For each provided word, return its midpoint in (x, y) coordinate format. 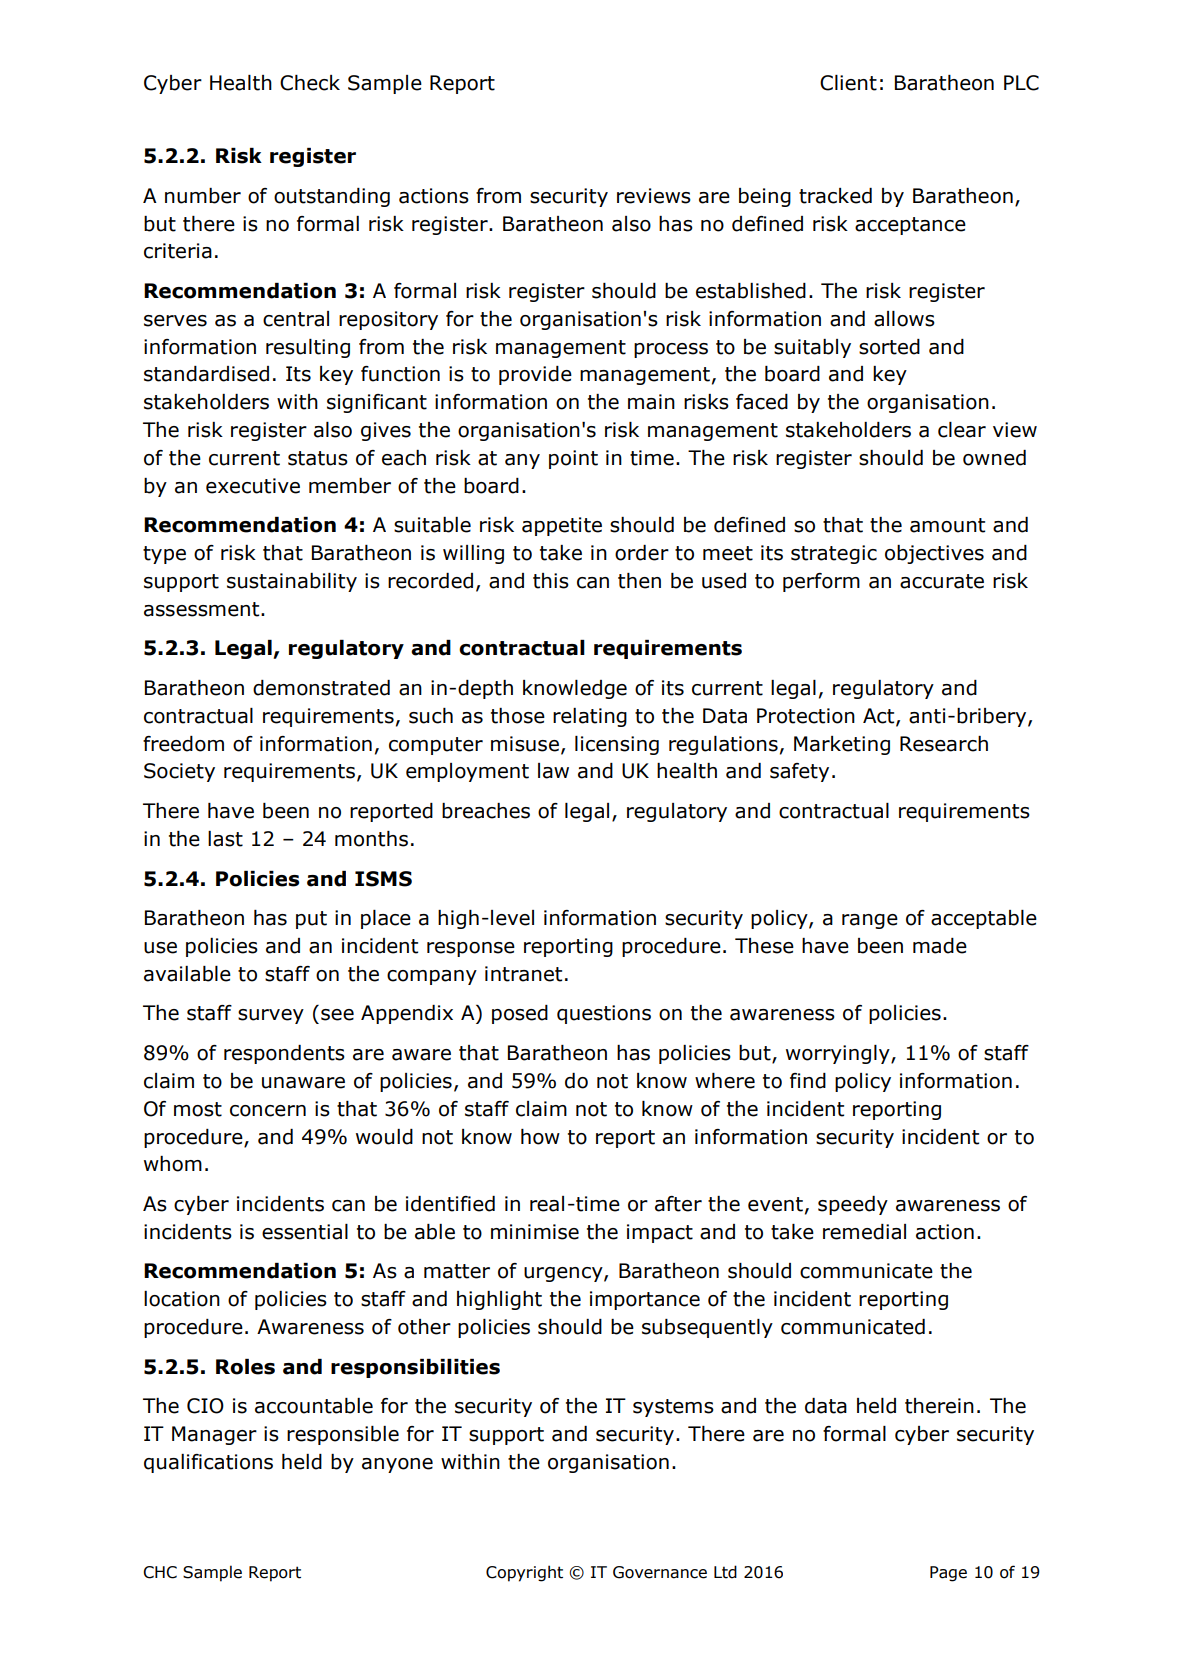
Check (310, 83)
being (765, 197)
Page (948, 1574)
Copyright (524, 1573)
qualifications (208, 1463)
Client (848, 83)
